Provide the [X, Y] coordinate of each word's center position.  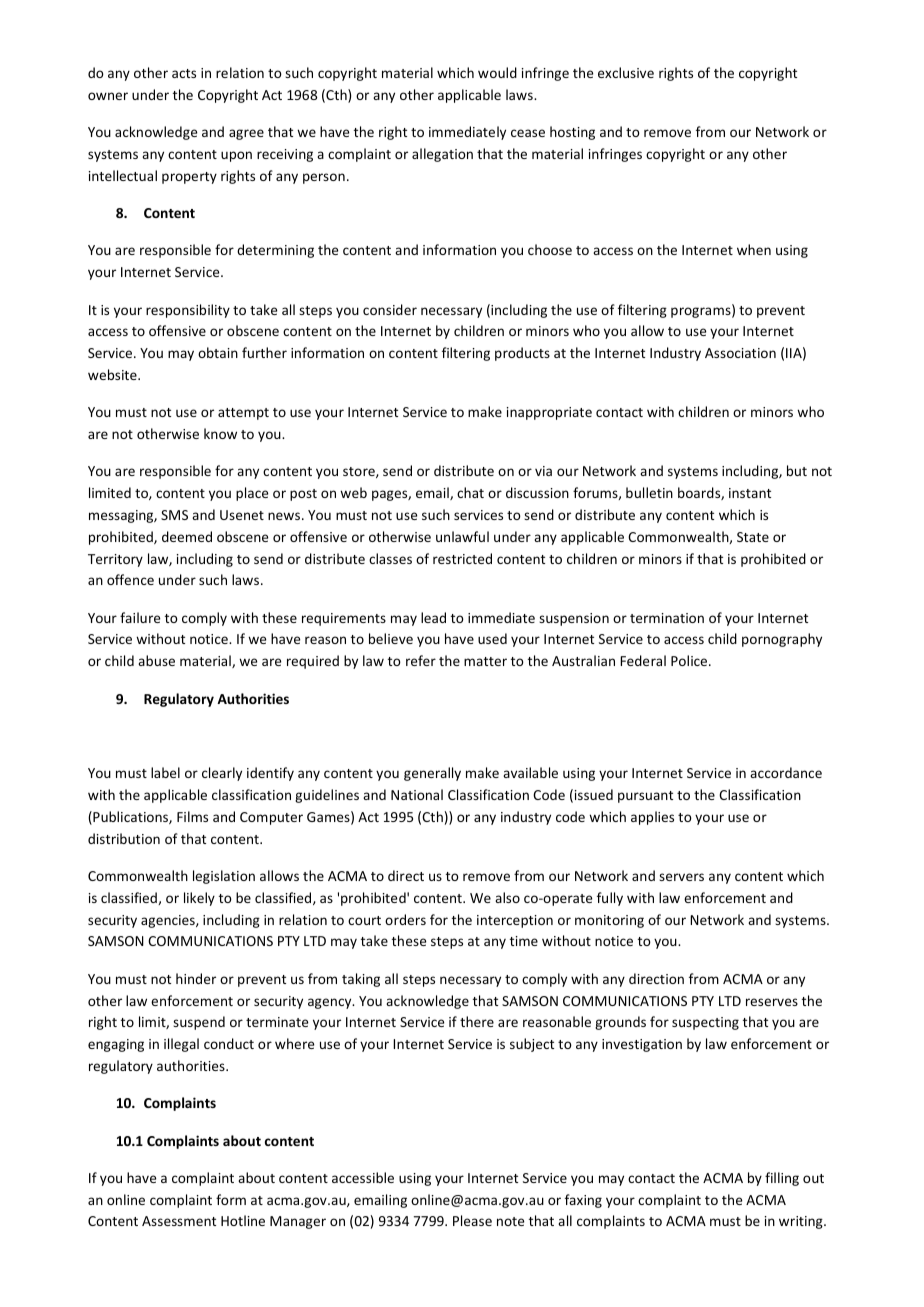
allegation [442, 155]
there [477, 1021]
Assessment [179, 1221]
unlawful [462, 536]
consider [390, 309]
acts [184, 73]
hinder [196, 978]
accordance [786, 772]
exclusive [626, 72]
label [165, 772]
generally [432, 774]
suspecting [705, 1023]
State [753, 537]
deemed [187, 536]
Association [740, 353]
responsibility [188, 311]
